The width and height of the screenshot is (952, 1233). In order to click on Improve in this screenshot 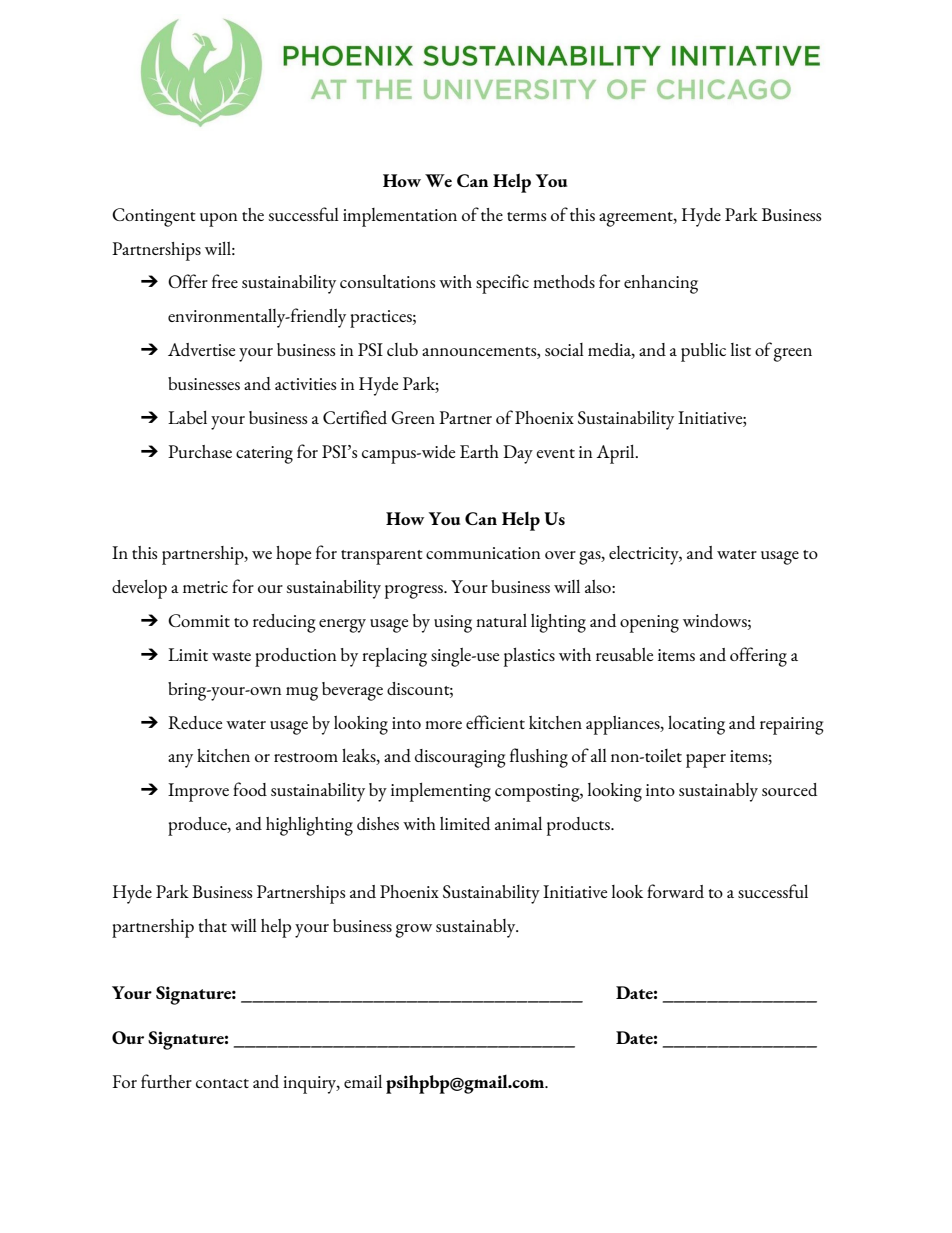, I will do `click(198, 792)`.
